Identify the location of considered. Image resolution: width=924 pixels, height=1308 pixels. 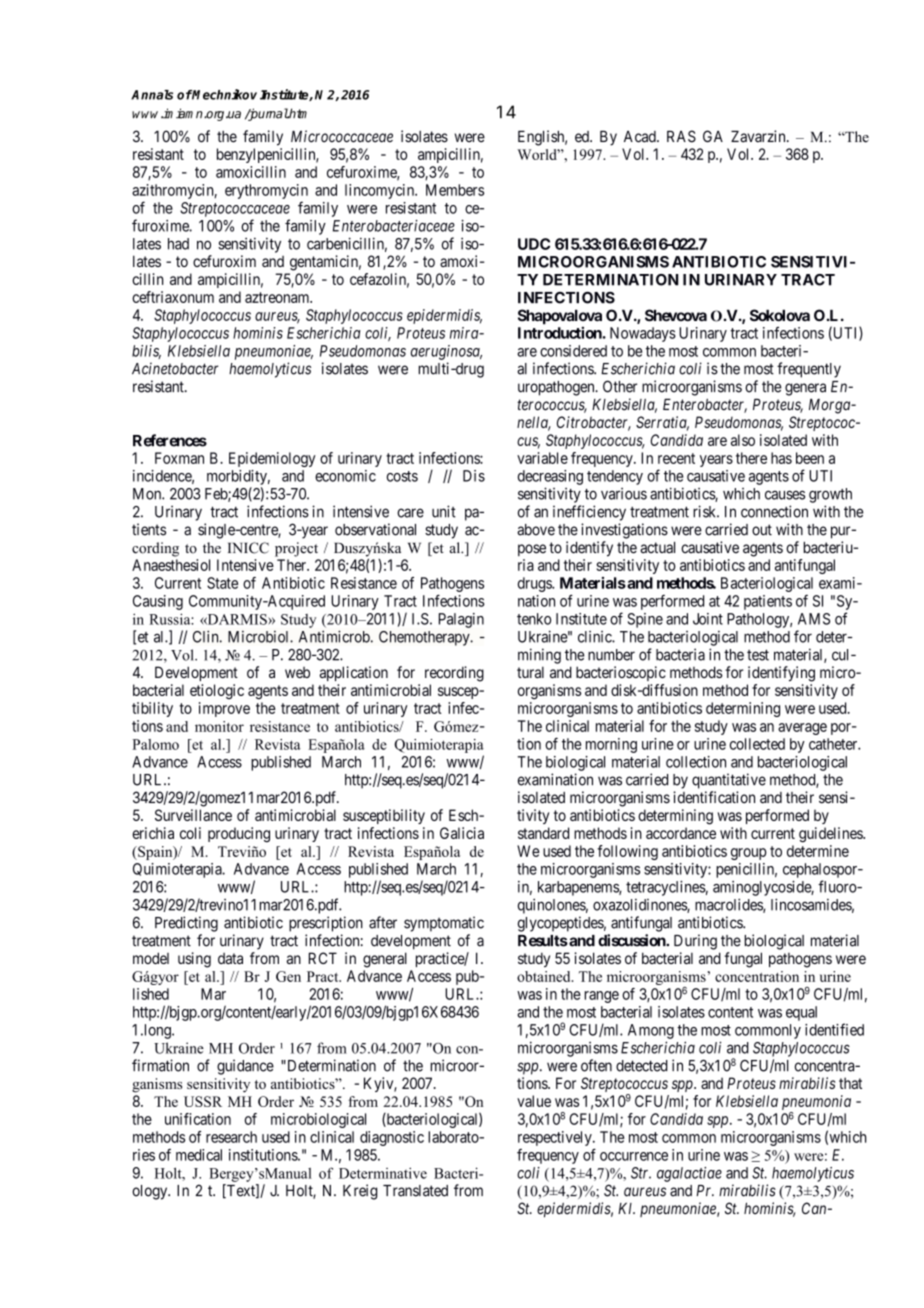
(573, 351).
